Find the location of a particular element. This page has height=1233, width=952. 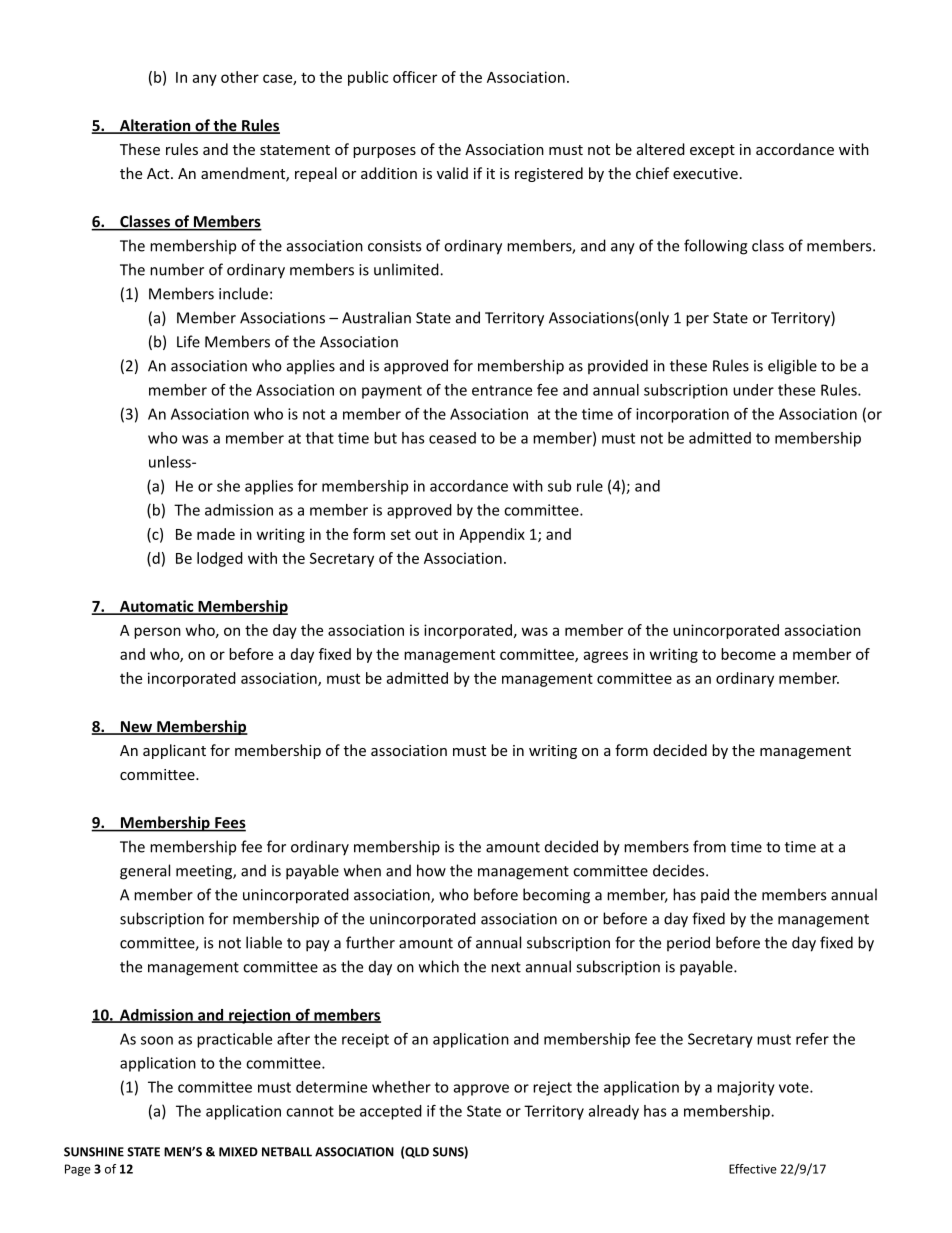

MIXED is located at coordinates (238, 1152).
